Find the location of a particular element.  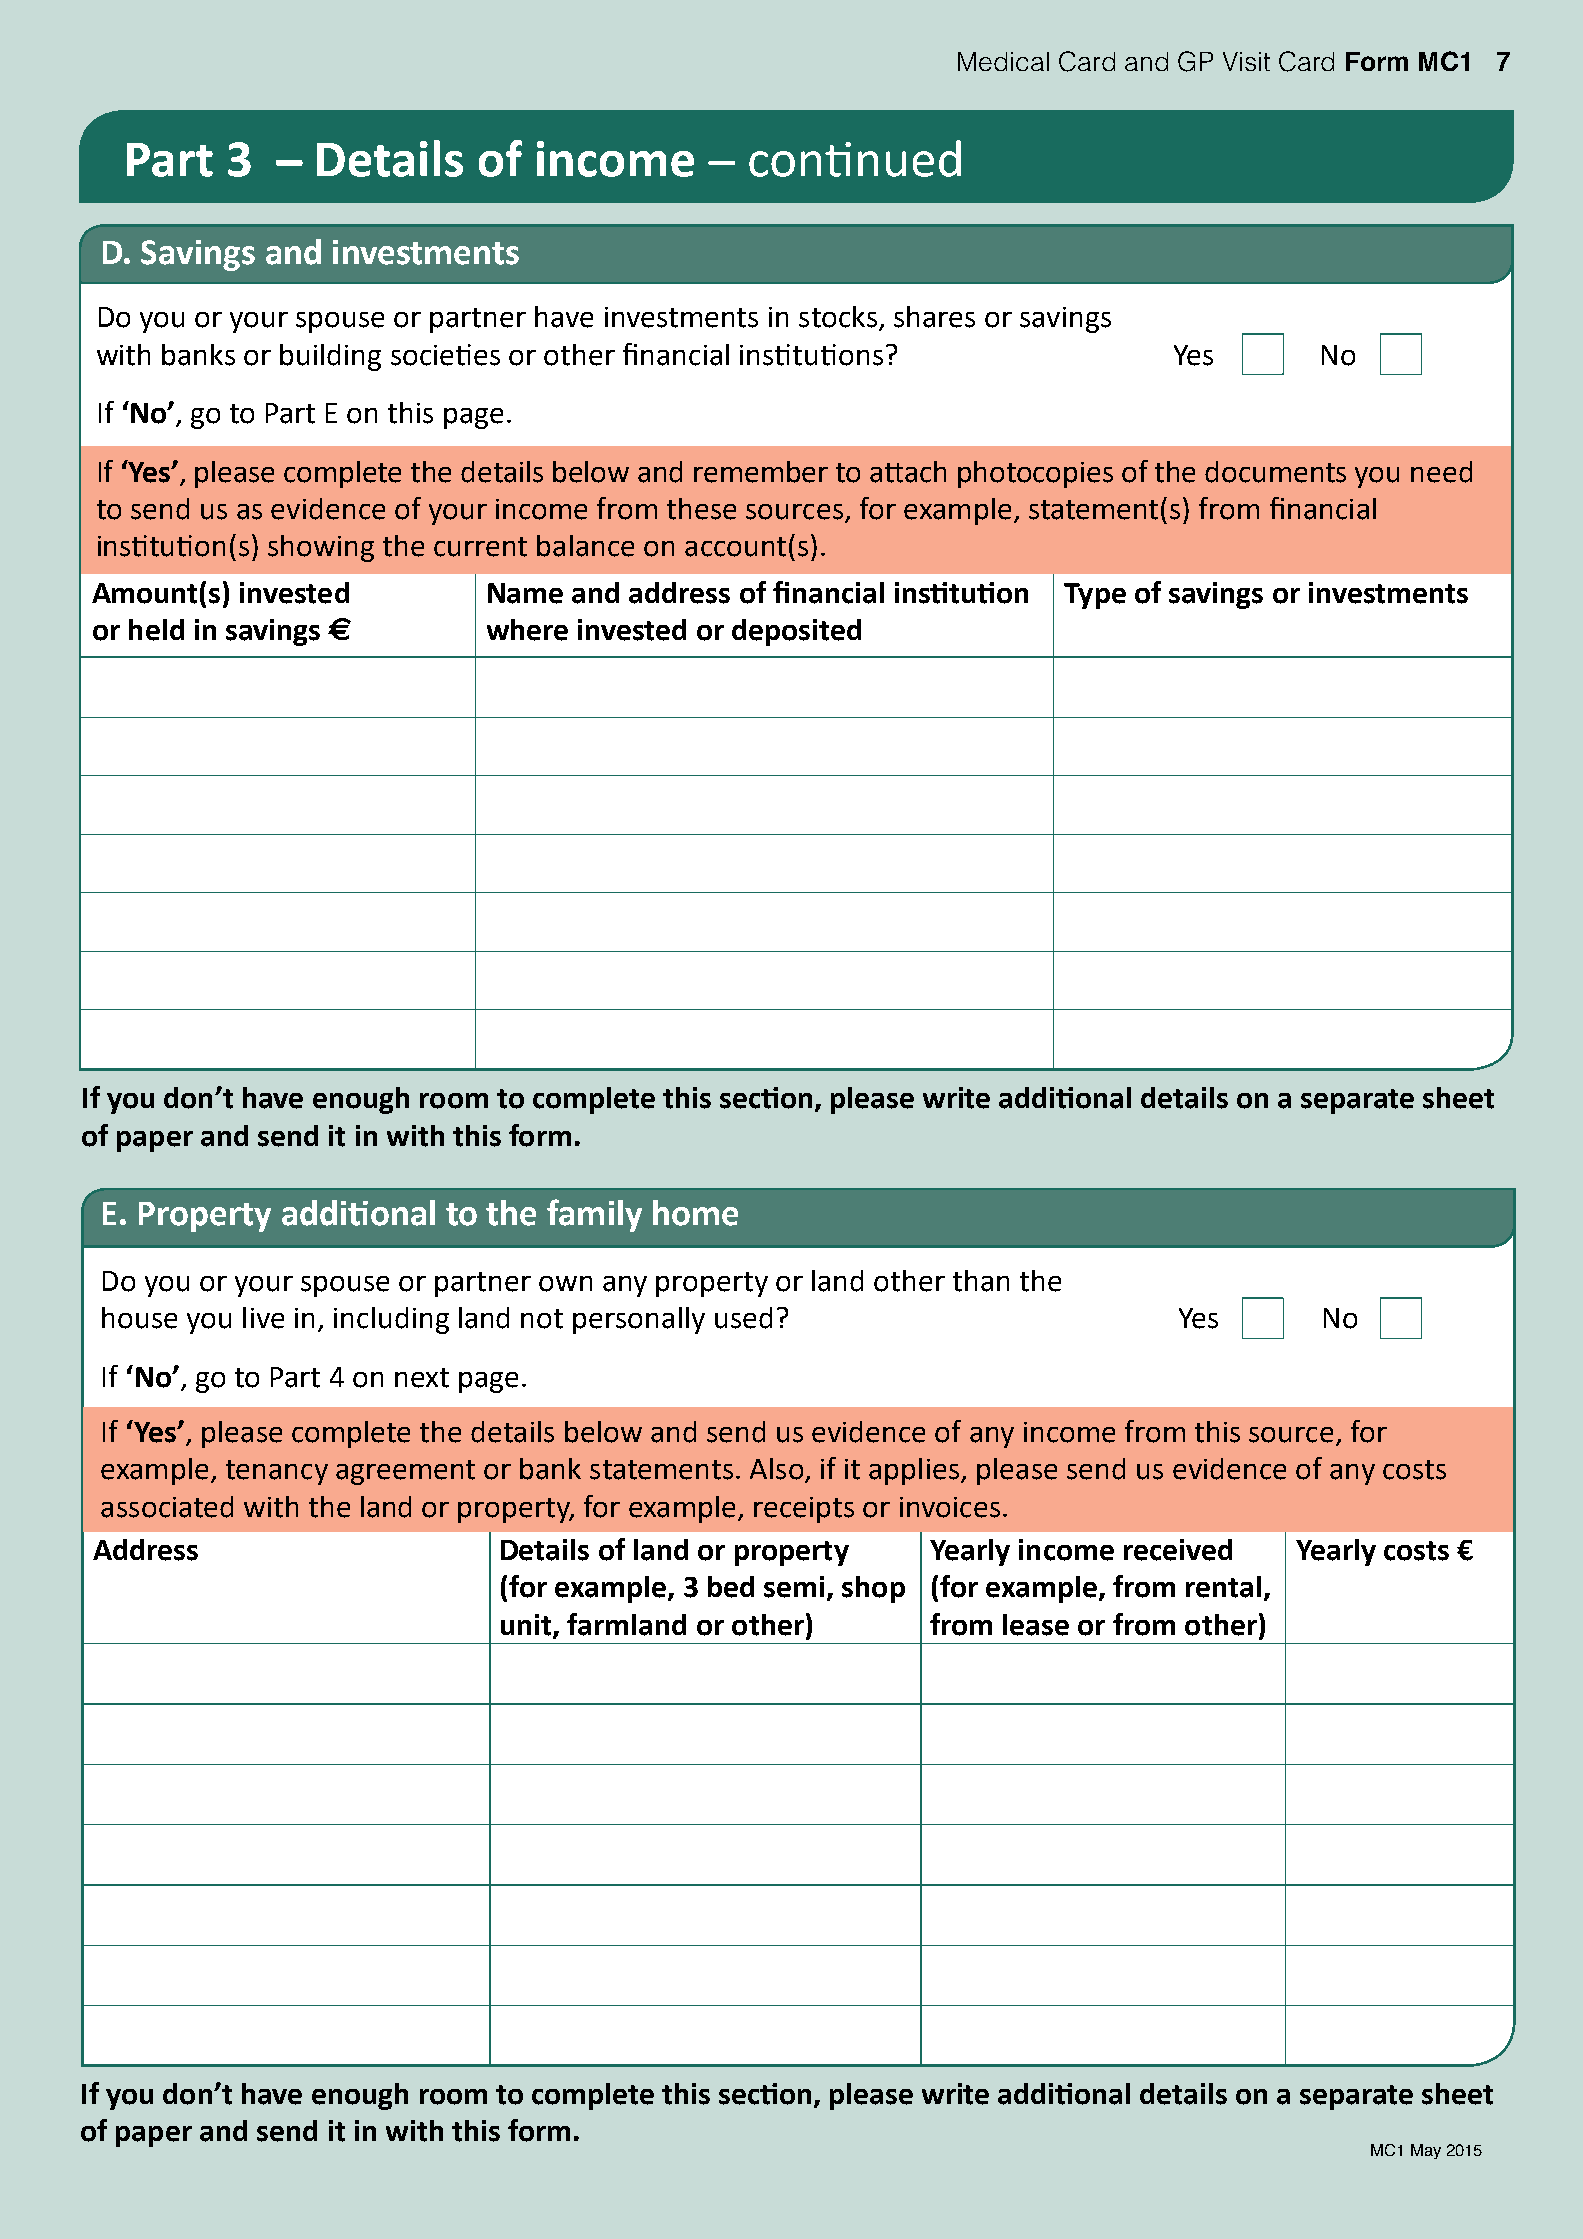

continued is located at coordinates (855, 158).
